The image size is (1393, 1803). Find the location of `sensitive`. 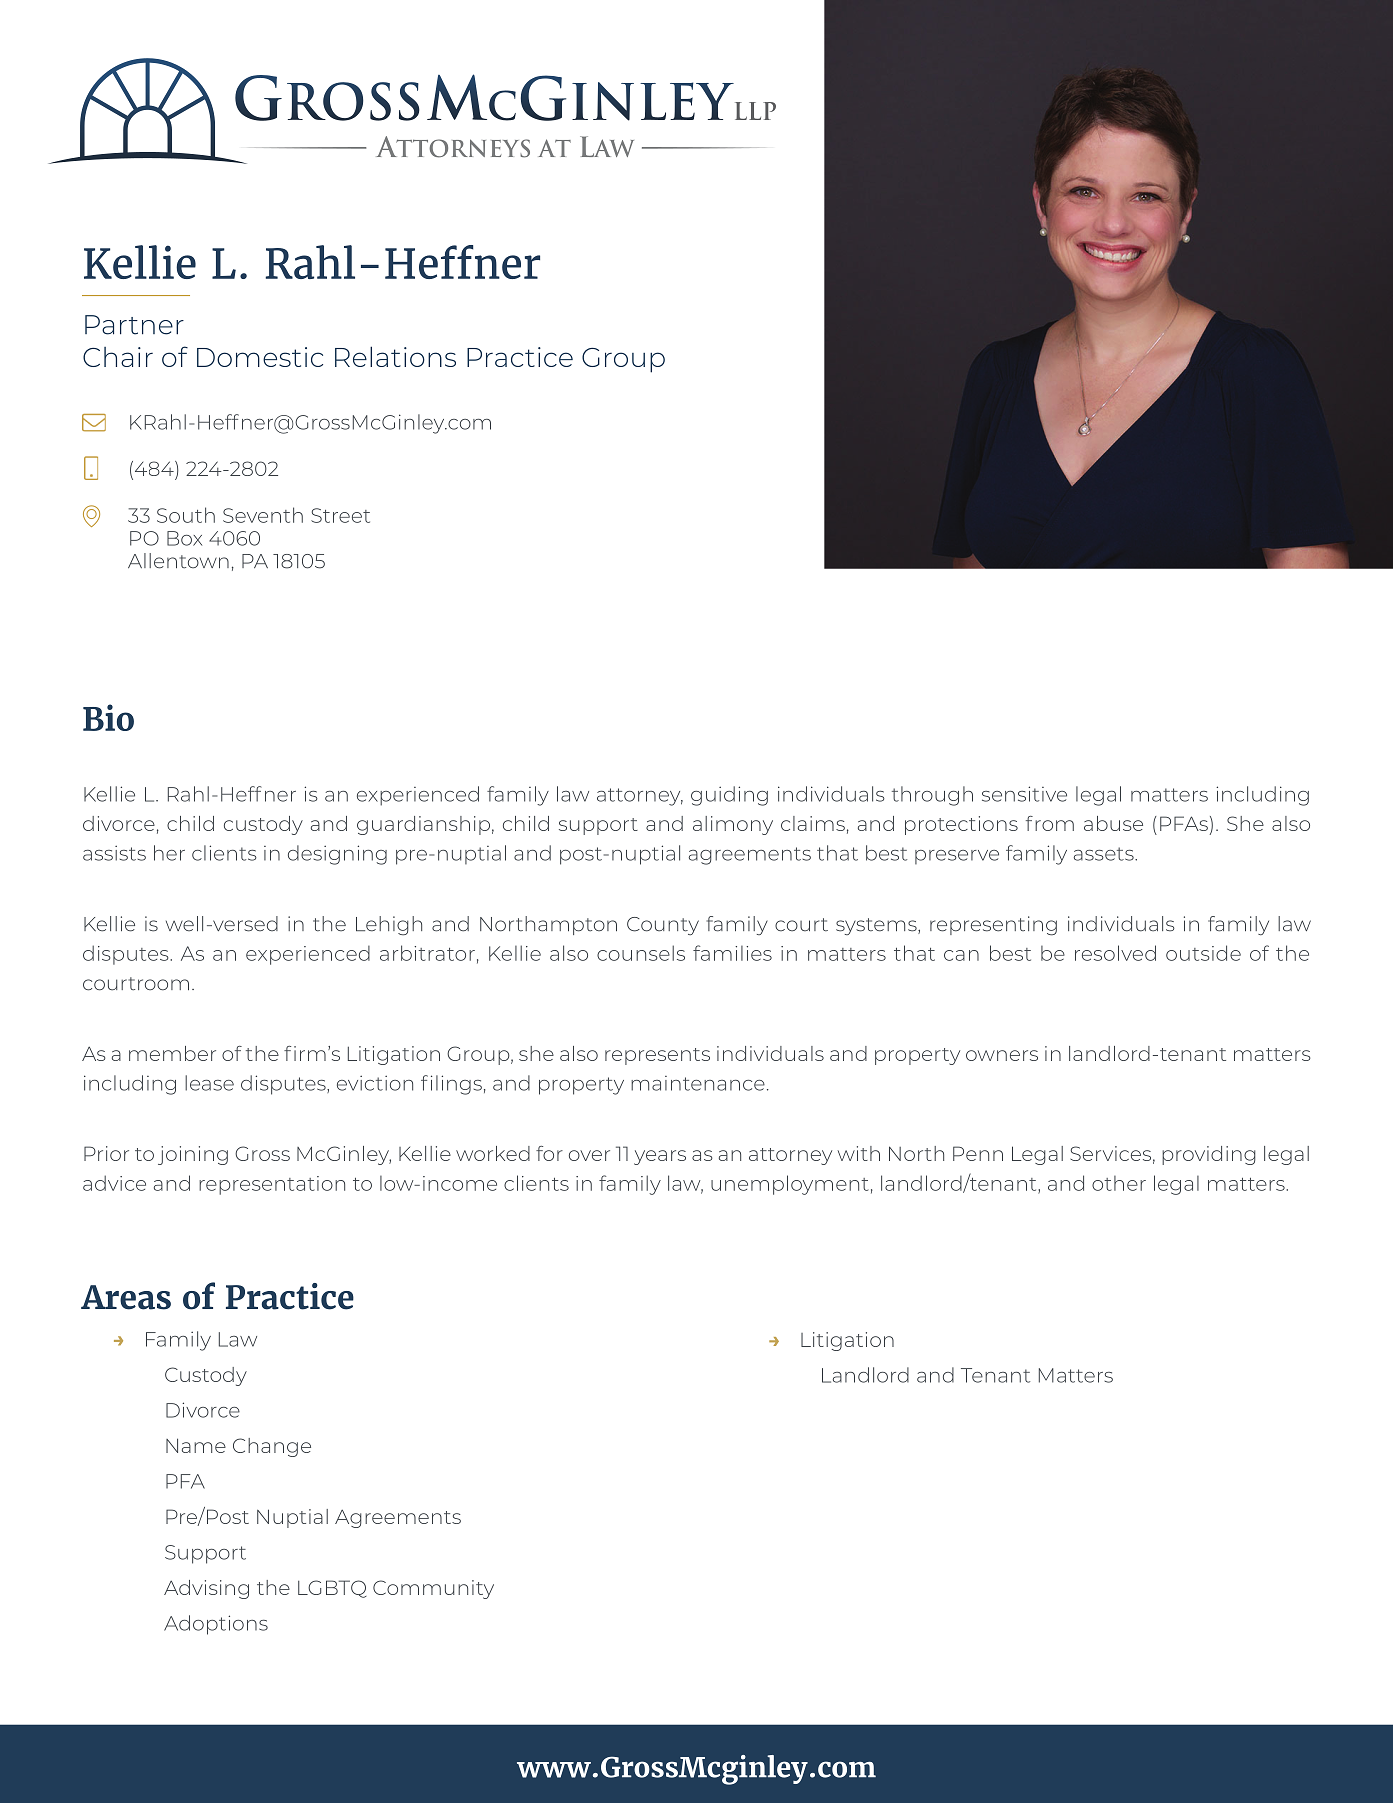

sensitive is located at coordinates (1024, 794).
